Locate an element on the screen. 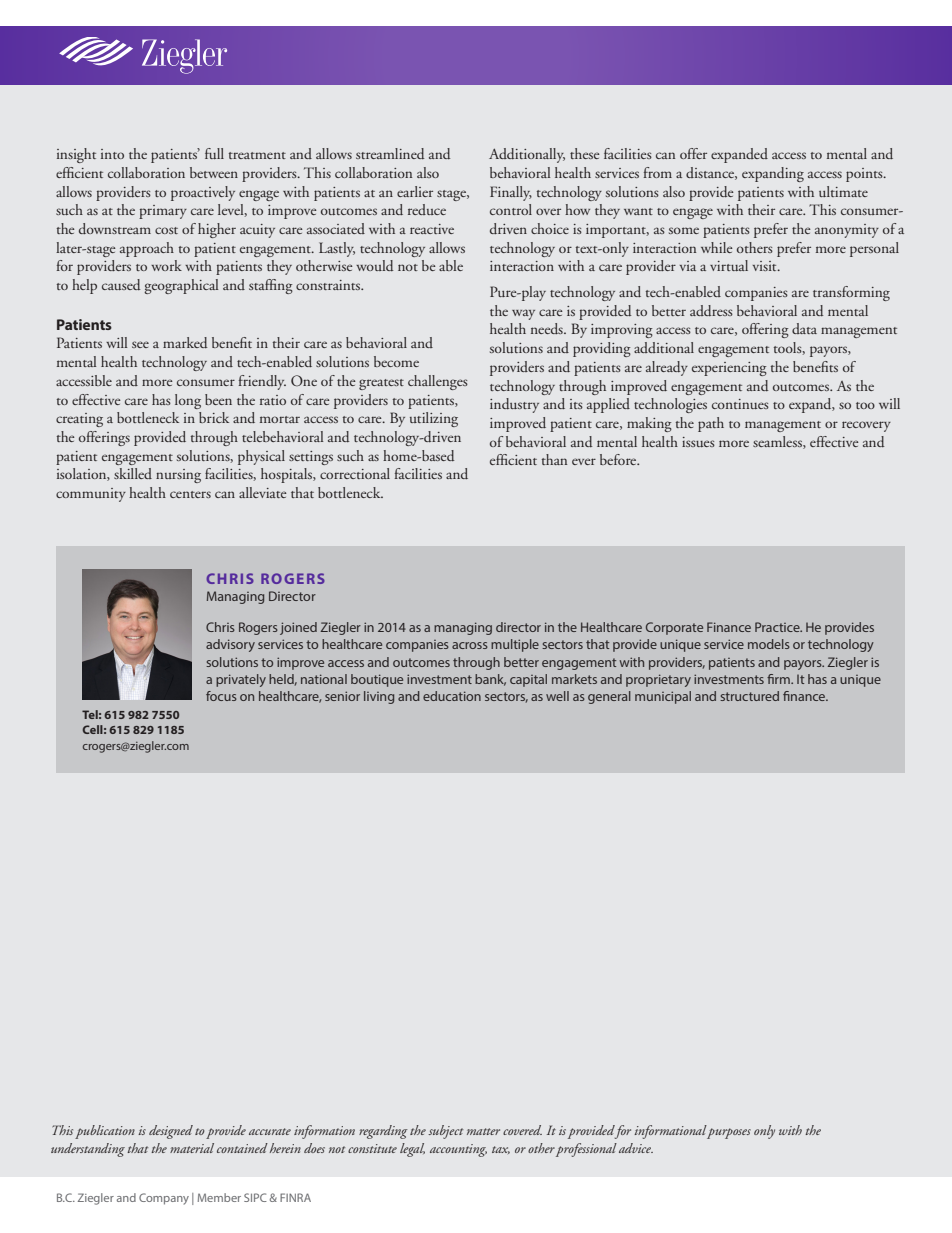 The height and width of the screenshot is (1233, 952). proactively is located at coordinates (203, 193).
